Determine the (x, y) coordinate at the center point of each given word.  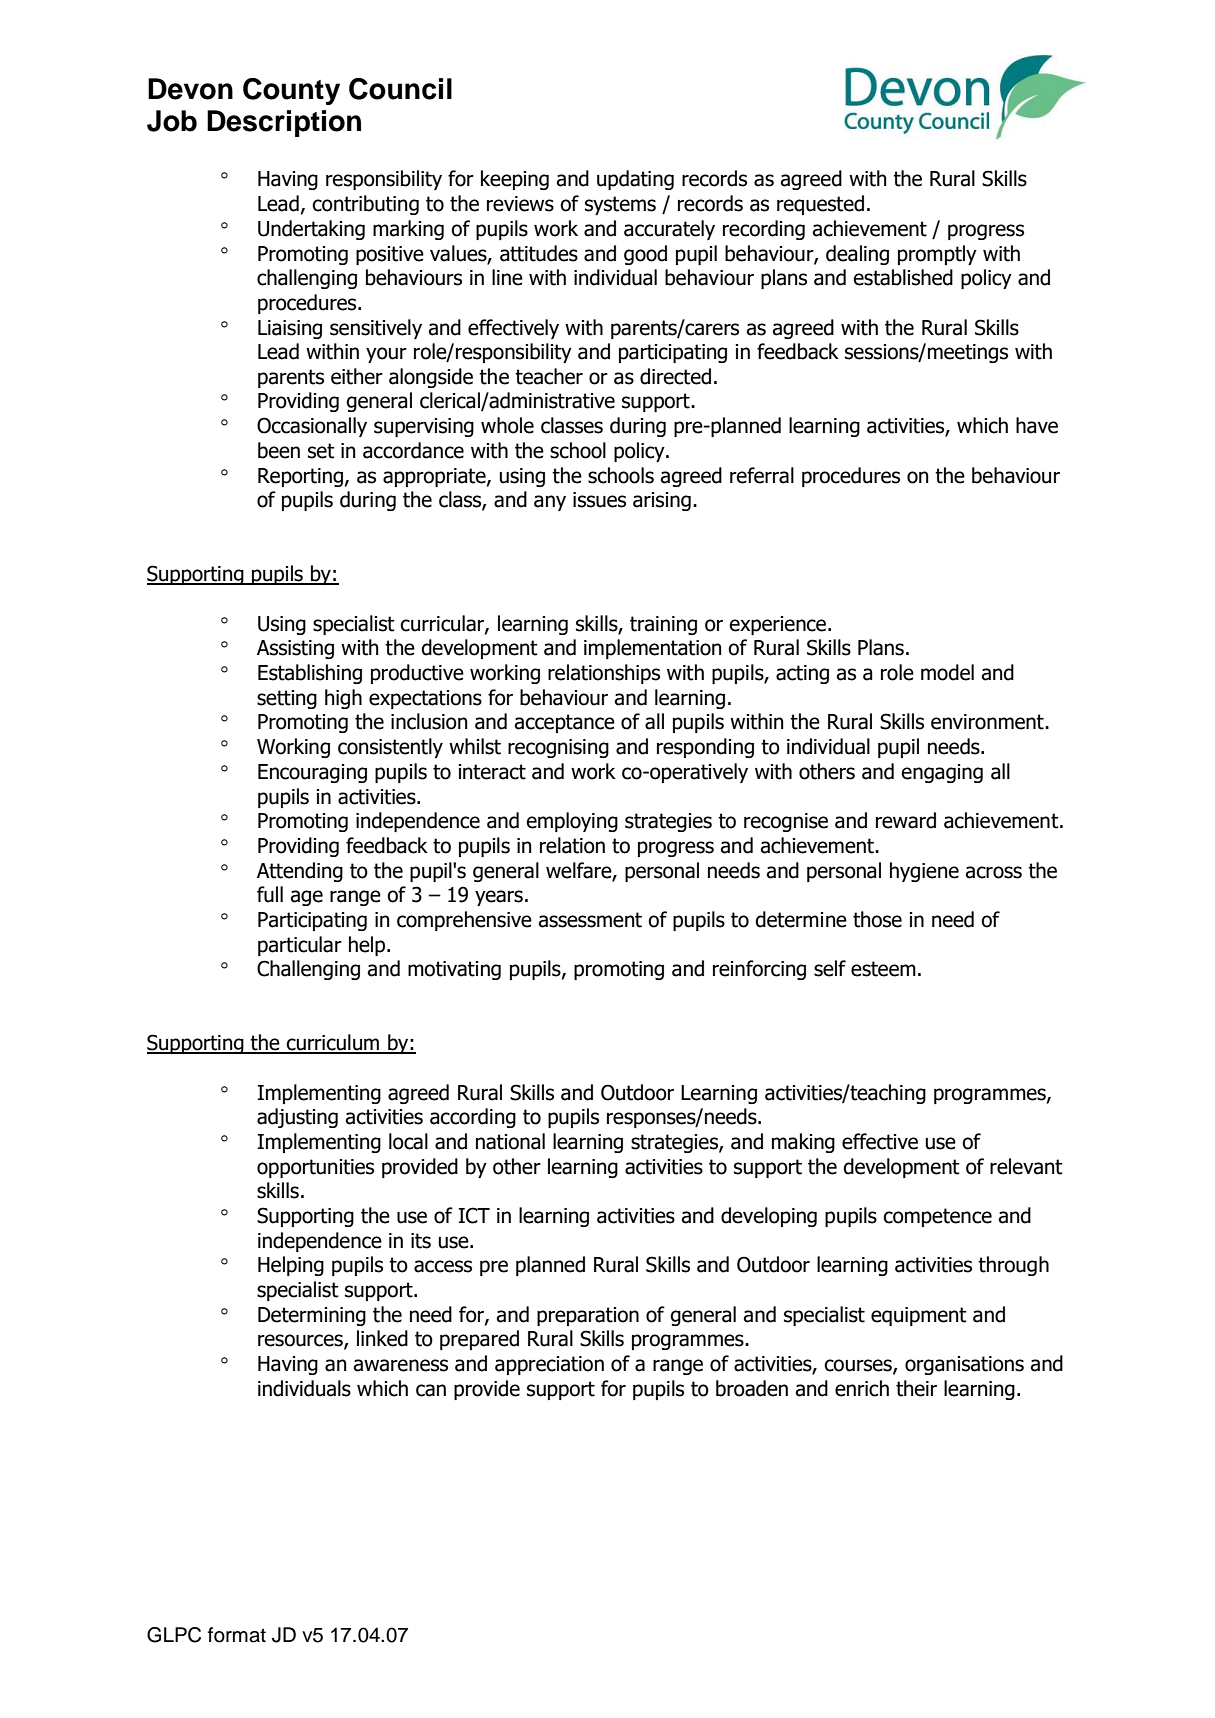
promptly (937, 255)
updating (635, 180)
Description (284, 123)
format (237, 1635)
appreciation (549, 1365)
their (916, 1388)
